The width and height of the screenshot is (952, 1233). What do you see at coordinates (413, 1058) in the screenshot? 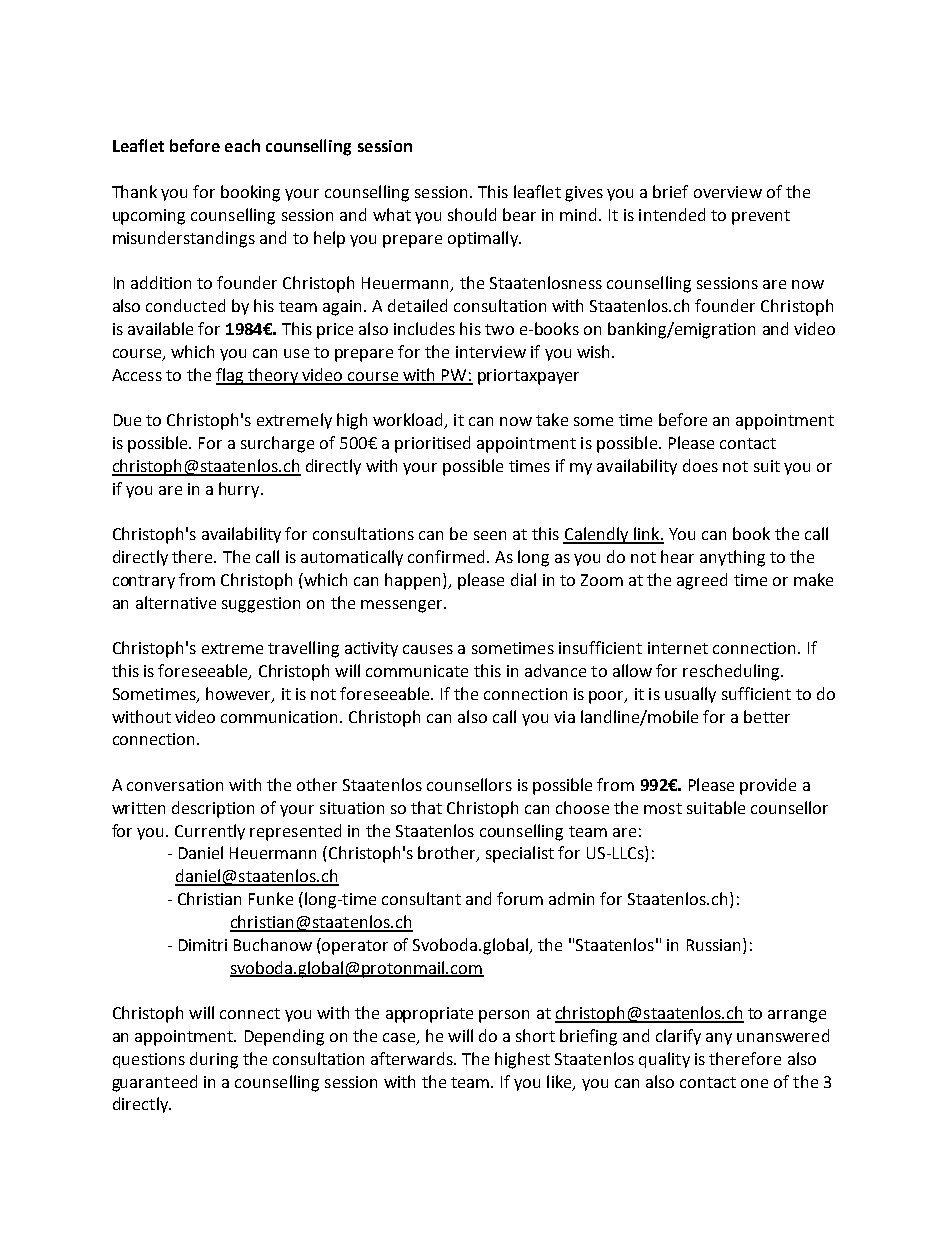
I see `afterwards` at bounding box center [413, 1058].
